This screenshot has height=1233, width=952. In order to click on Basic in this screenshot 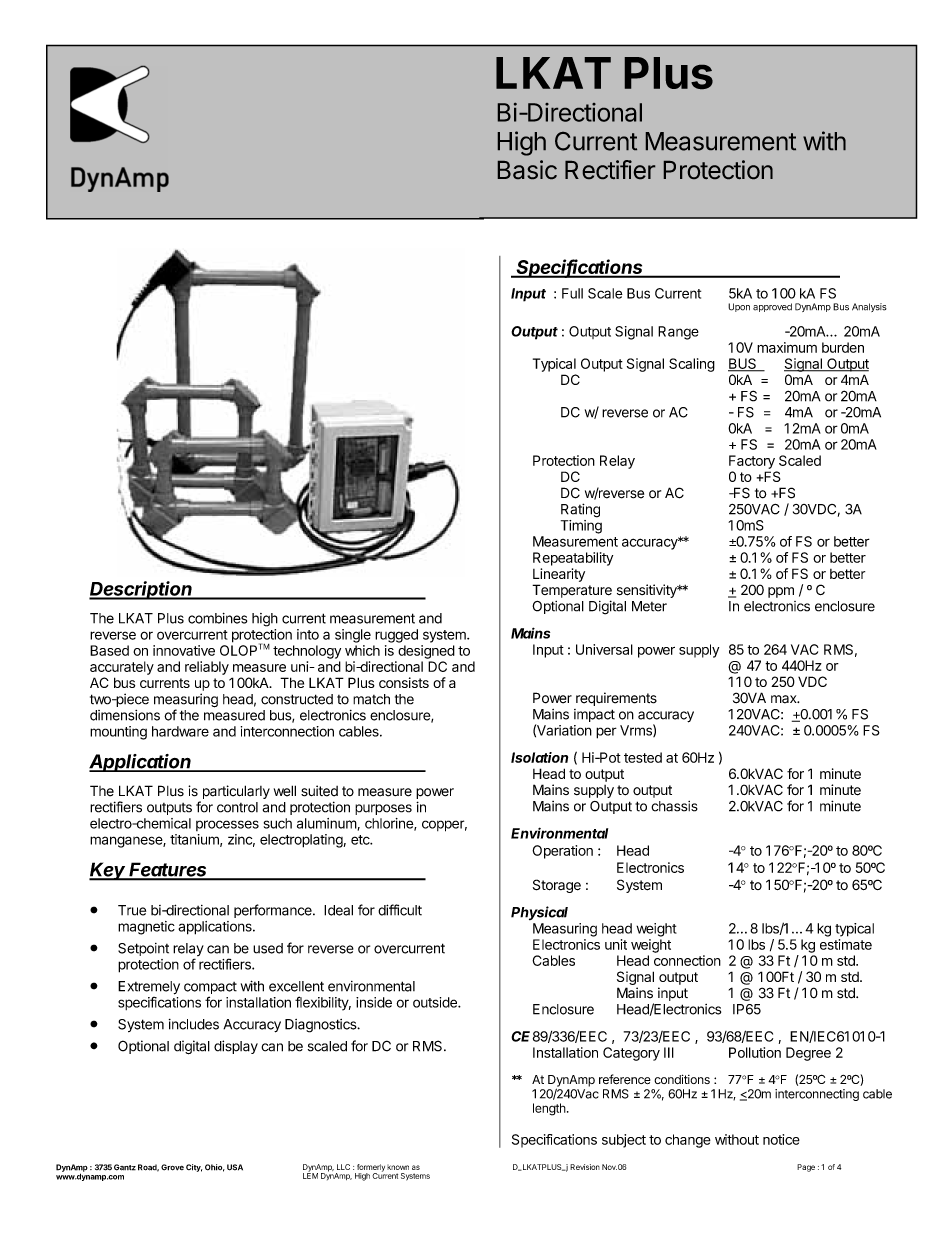, I will do `click(527, 169)`.
